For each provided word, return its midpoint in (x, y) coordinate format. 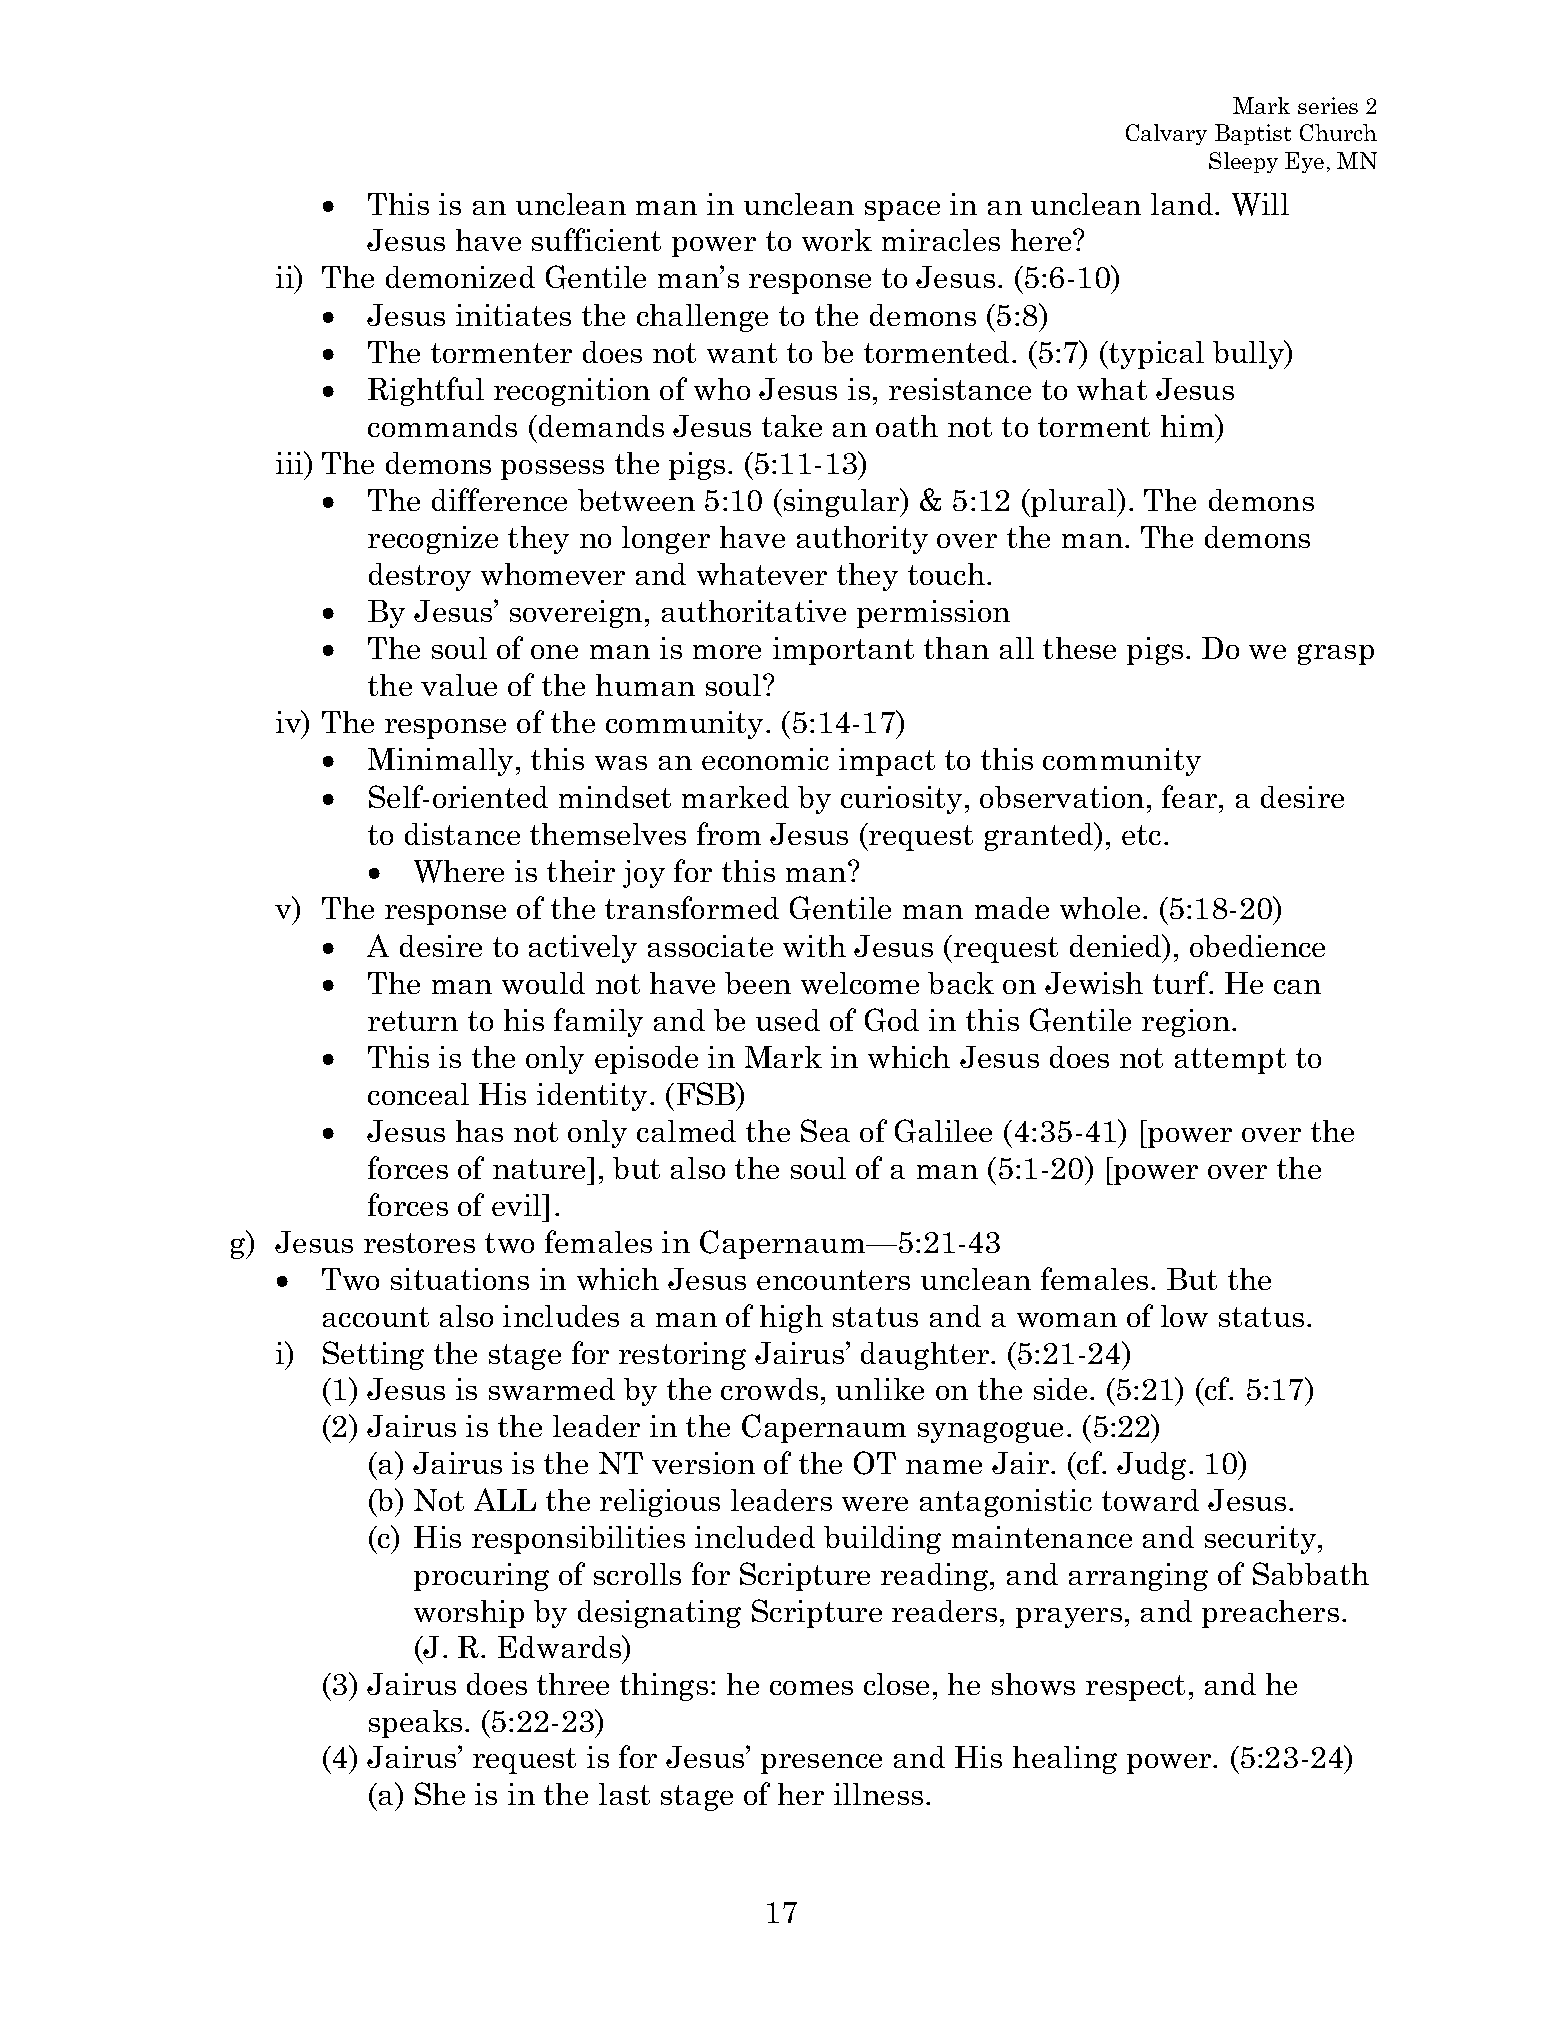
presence (821, 1764)
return (413, 1021)
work (837, 240)
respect (1135, 1688)
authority (862, 540)
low (1184, 1316)
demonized (460, 277)
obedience (1257, 946)
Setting (373, 1355)
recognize (433, 540)
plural (1074, 502)
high (791, 1319)
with (814, 946)
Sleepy (1243, 162)
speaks (415, 1724)
